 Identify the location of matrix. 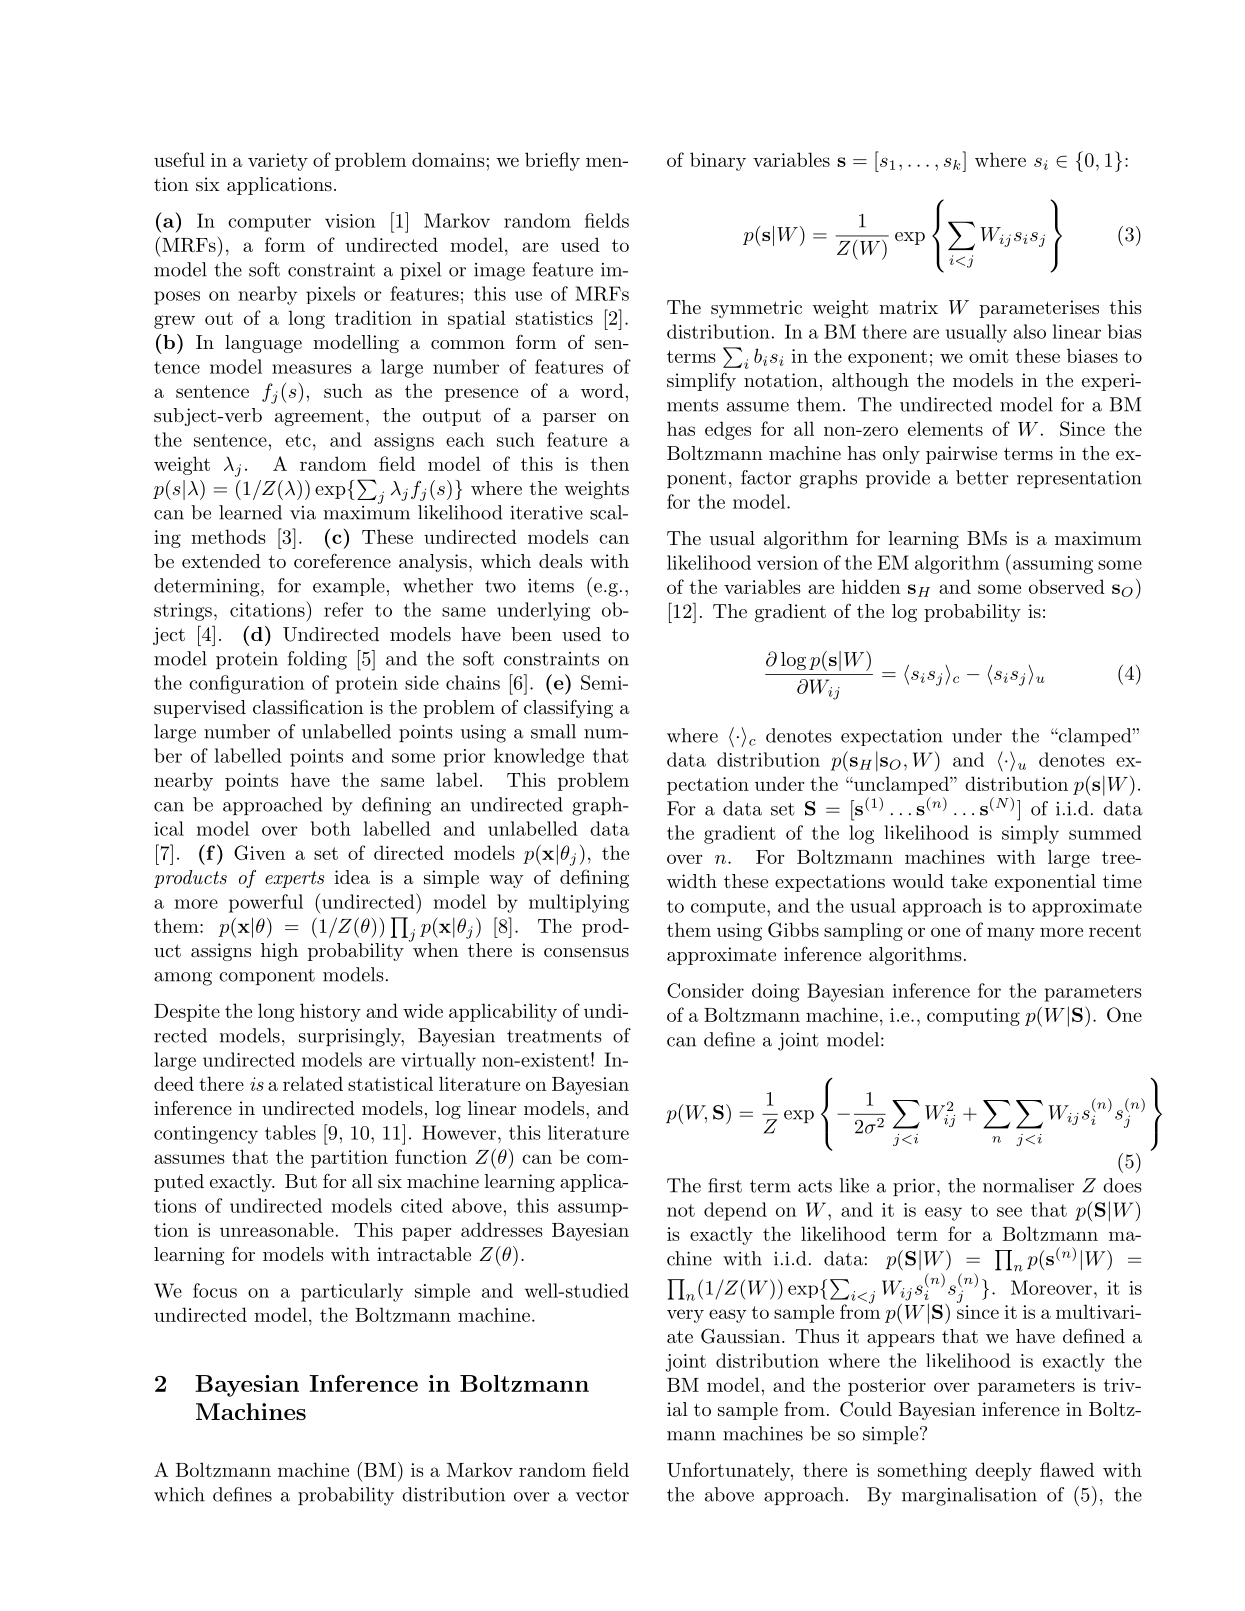
(908, 307).
